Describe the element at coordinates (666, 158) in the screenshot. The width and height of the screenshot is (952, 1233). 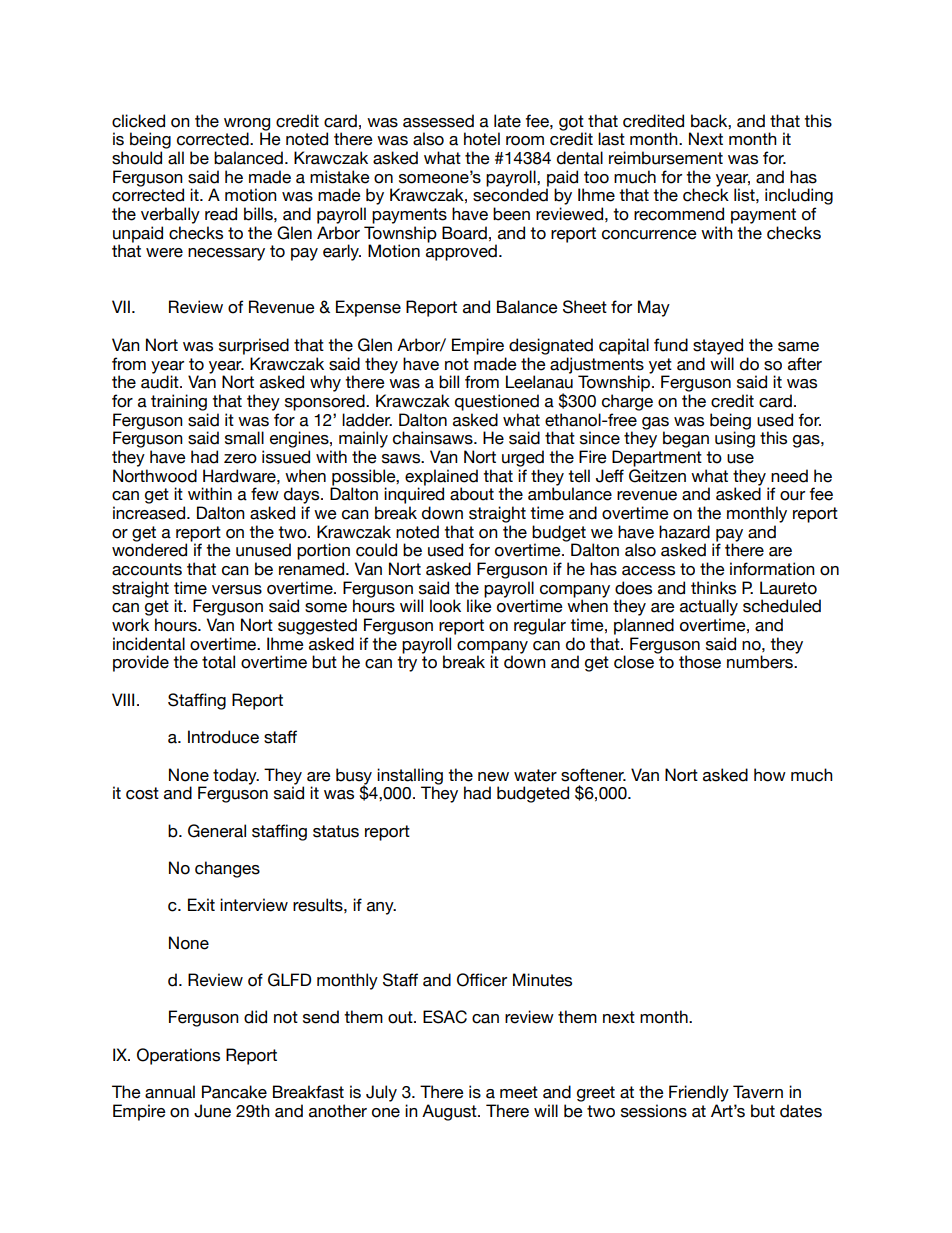
I see `reimbursement` at that location.
